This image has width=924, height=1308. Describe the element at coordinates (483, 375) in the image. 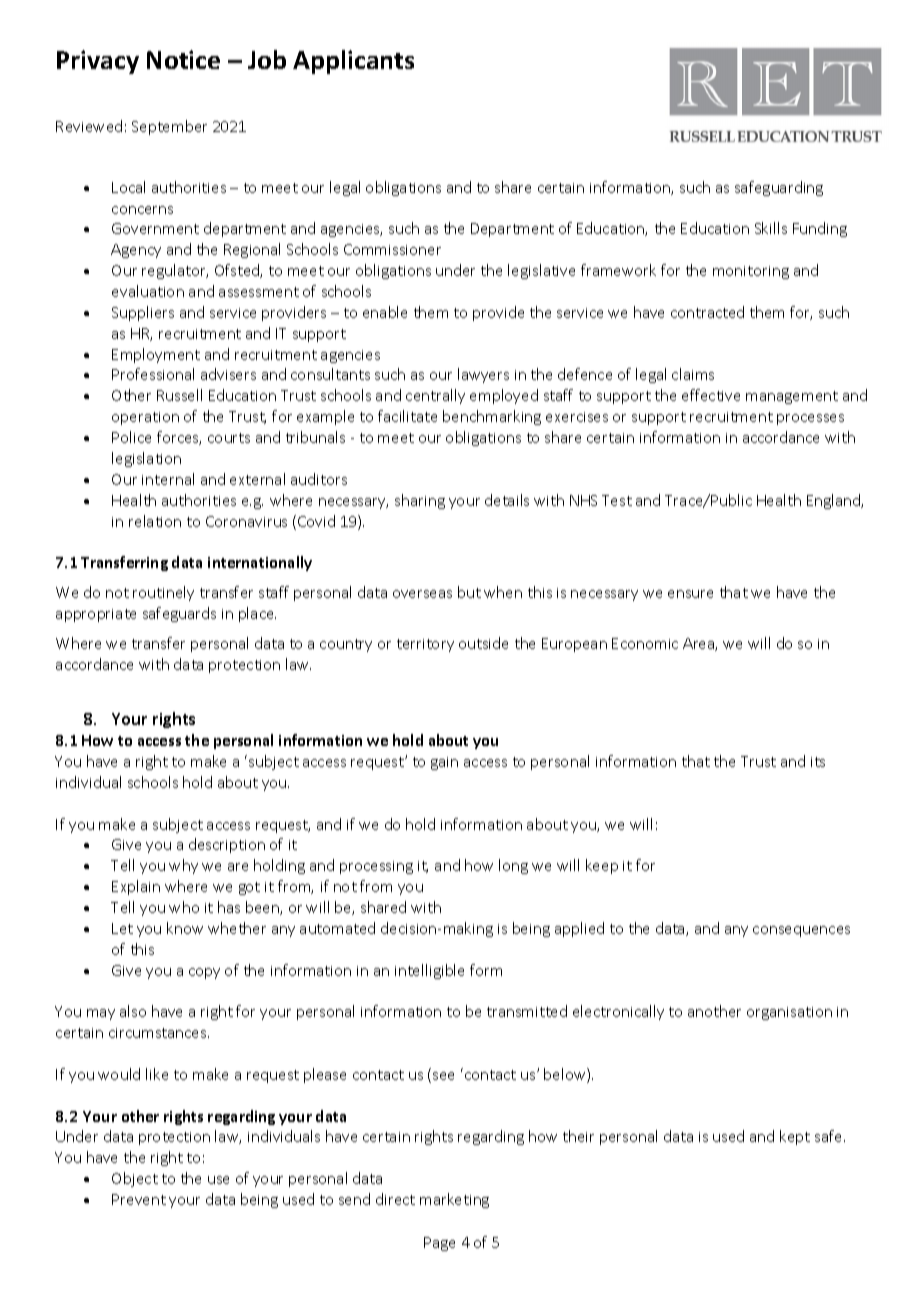

I see `lawyers` at that location.
